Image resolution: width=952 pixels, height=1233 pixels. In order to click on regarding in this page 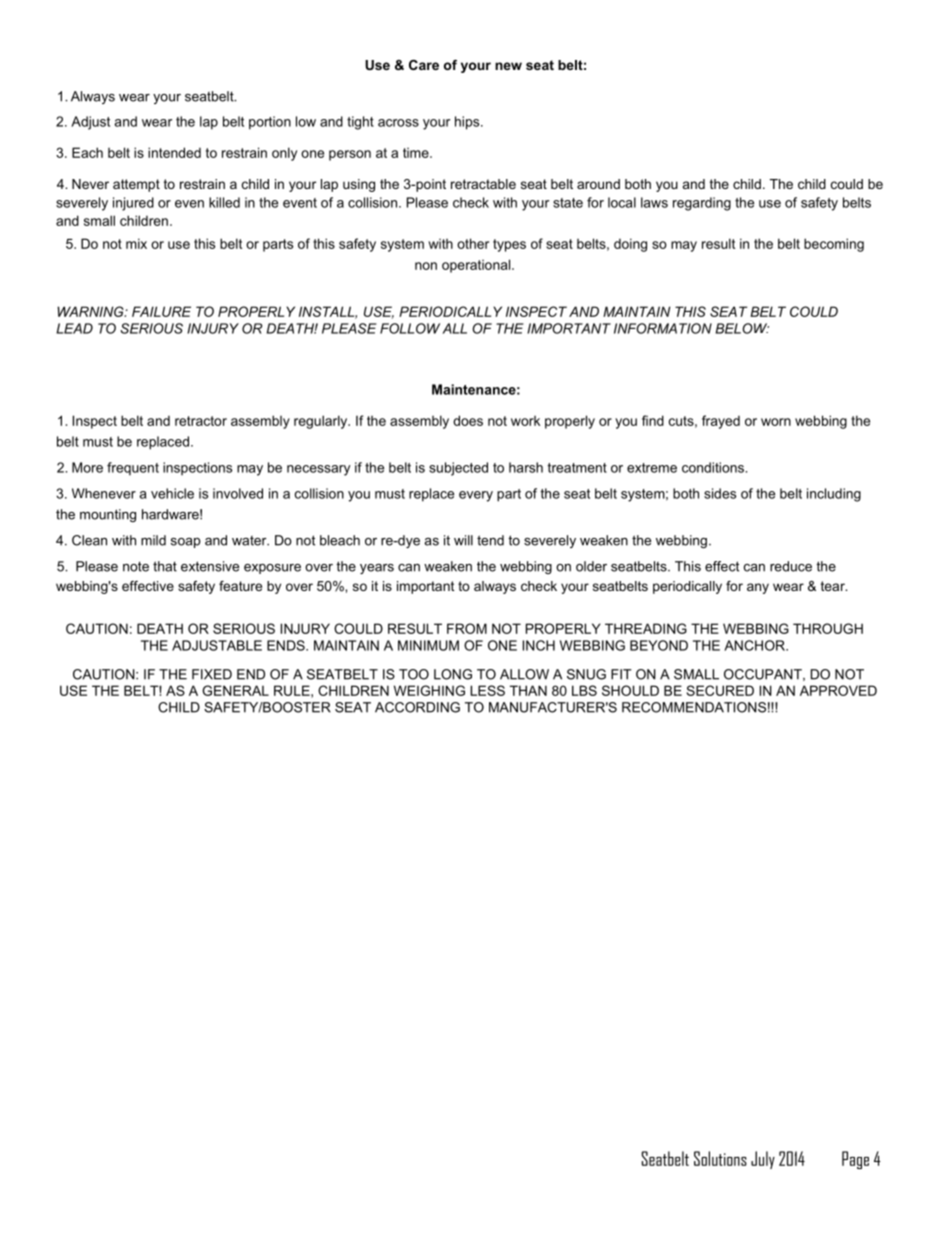, I will do `click(702, 204)`.
